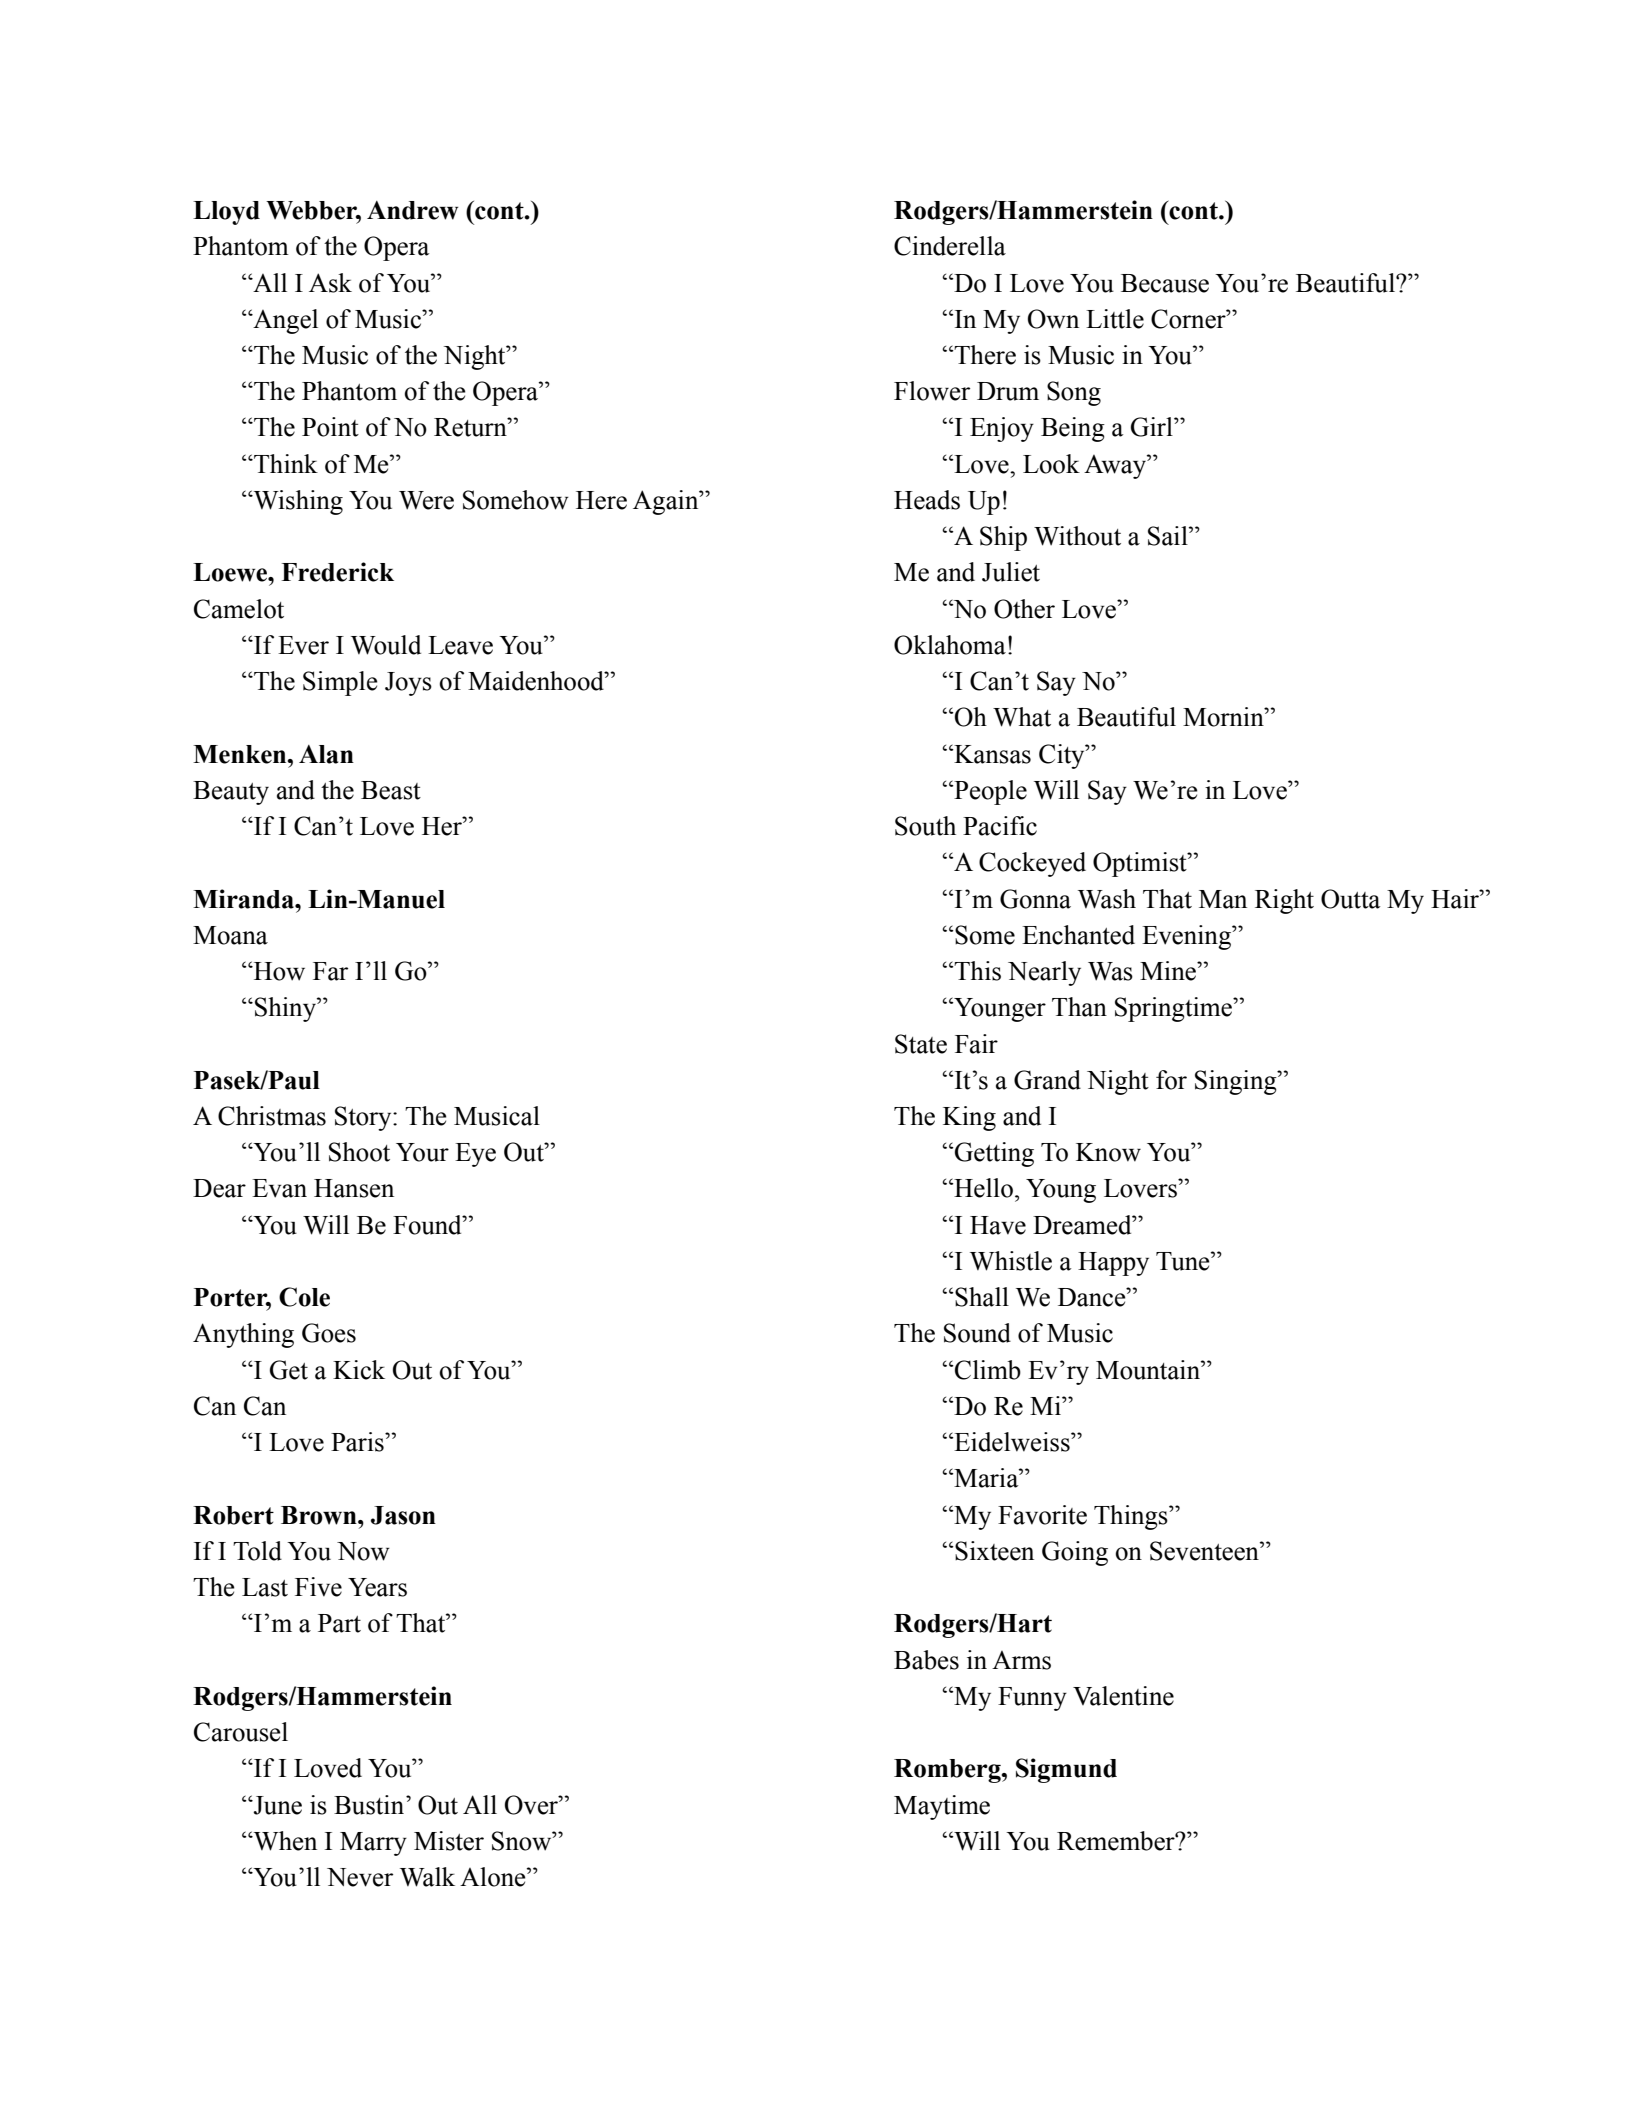 This screenshot has width=1643, height=2126. Describe the element at coordinates (373, 1844) in the screenshot. I see `Marry` at that location.
